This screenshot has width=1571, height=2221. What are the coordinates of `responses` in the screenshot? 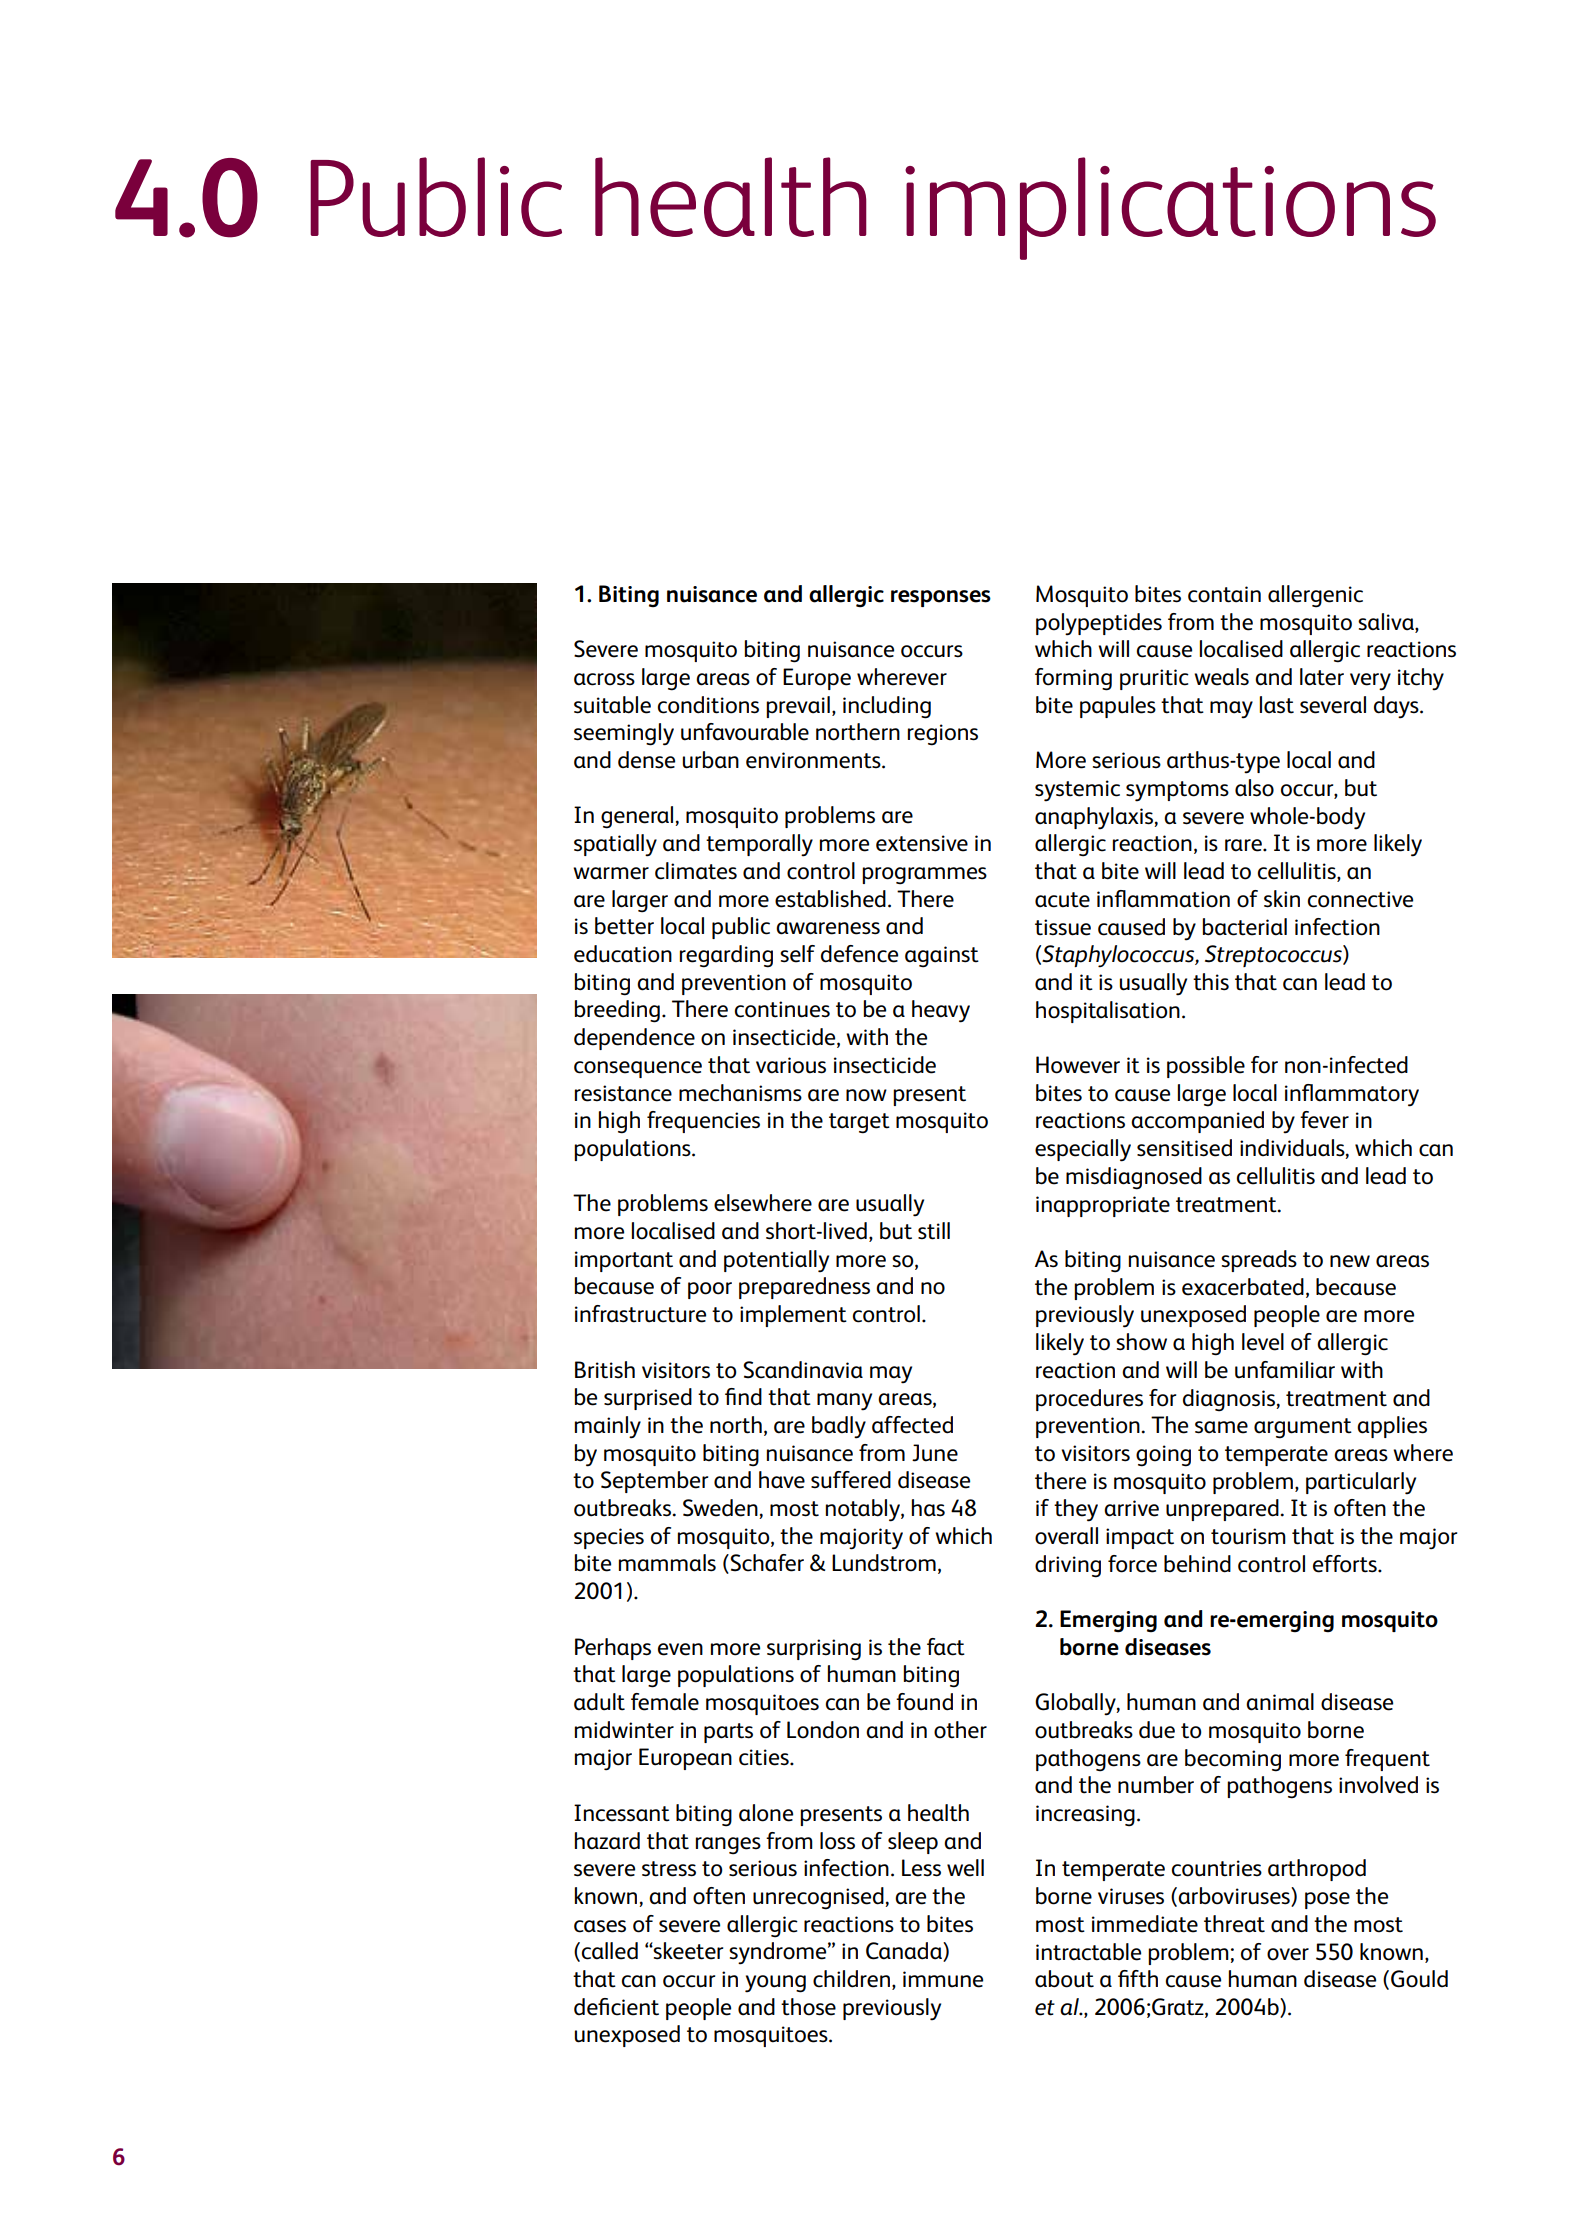 It's located at (941, 598).
